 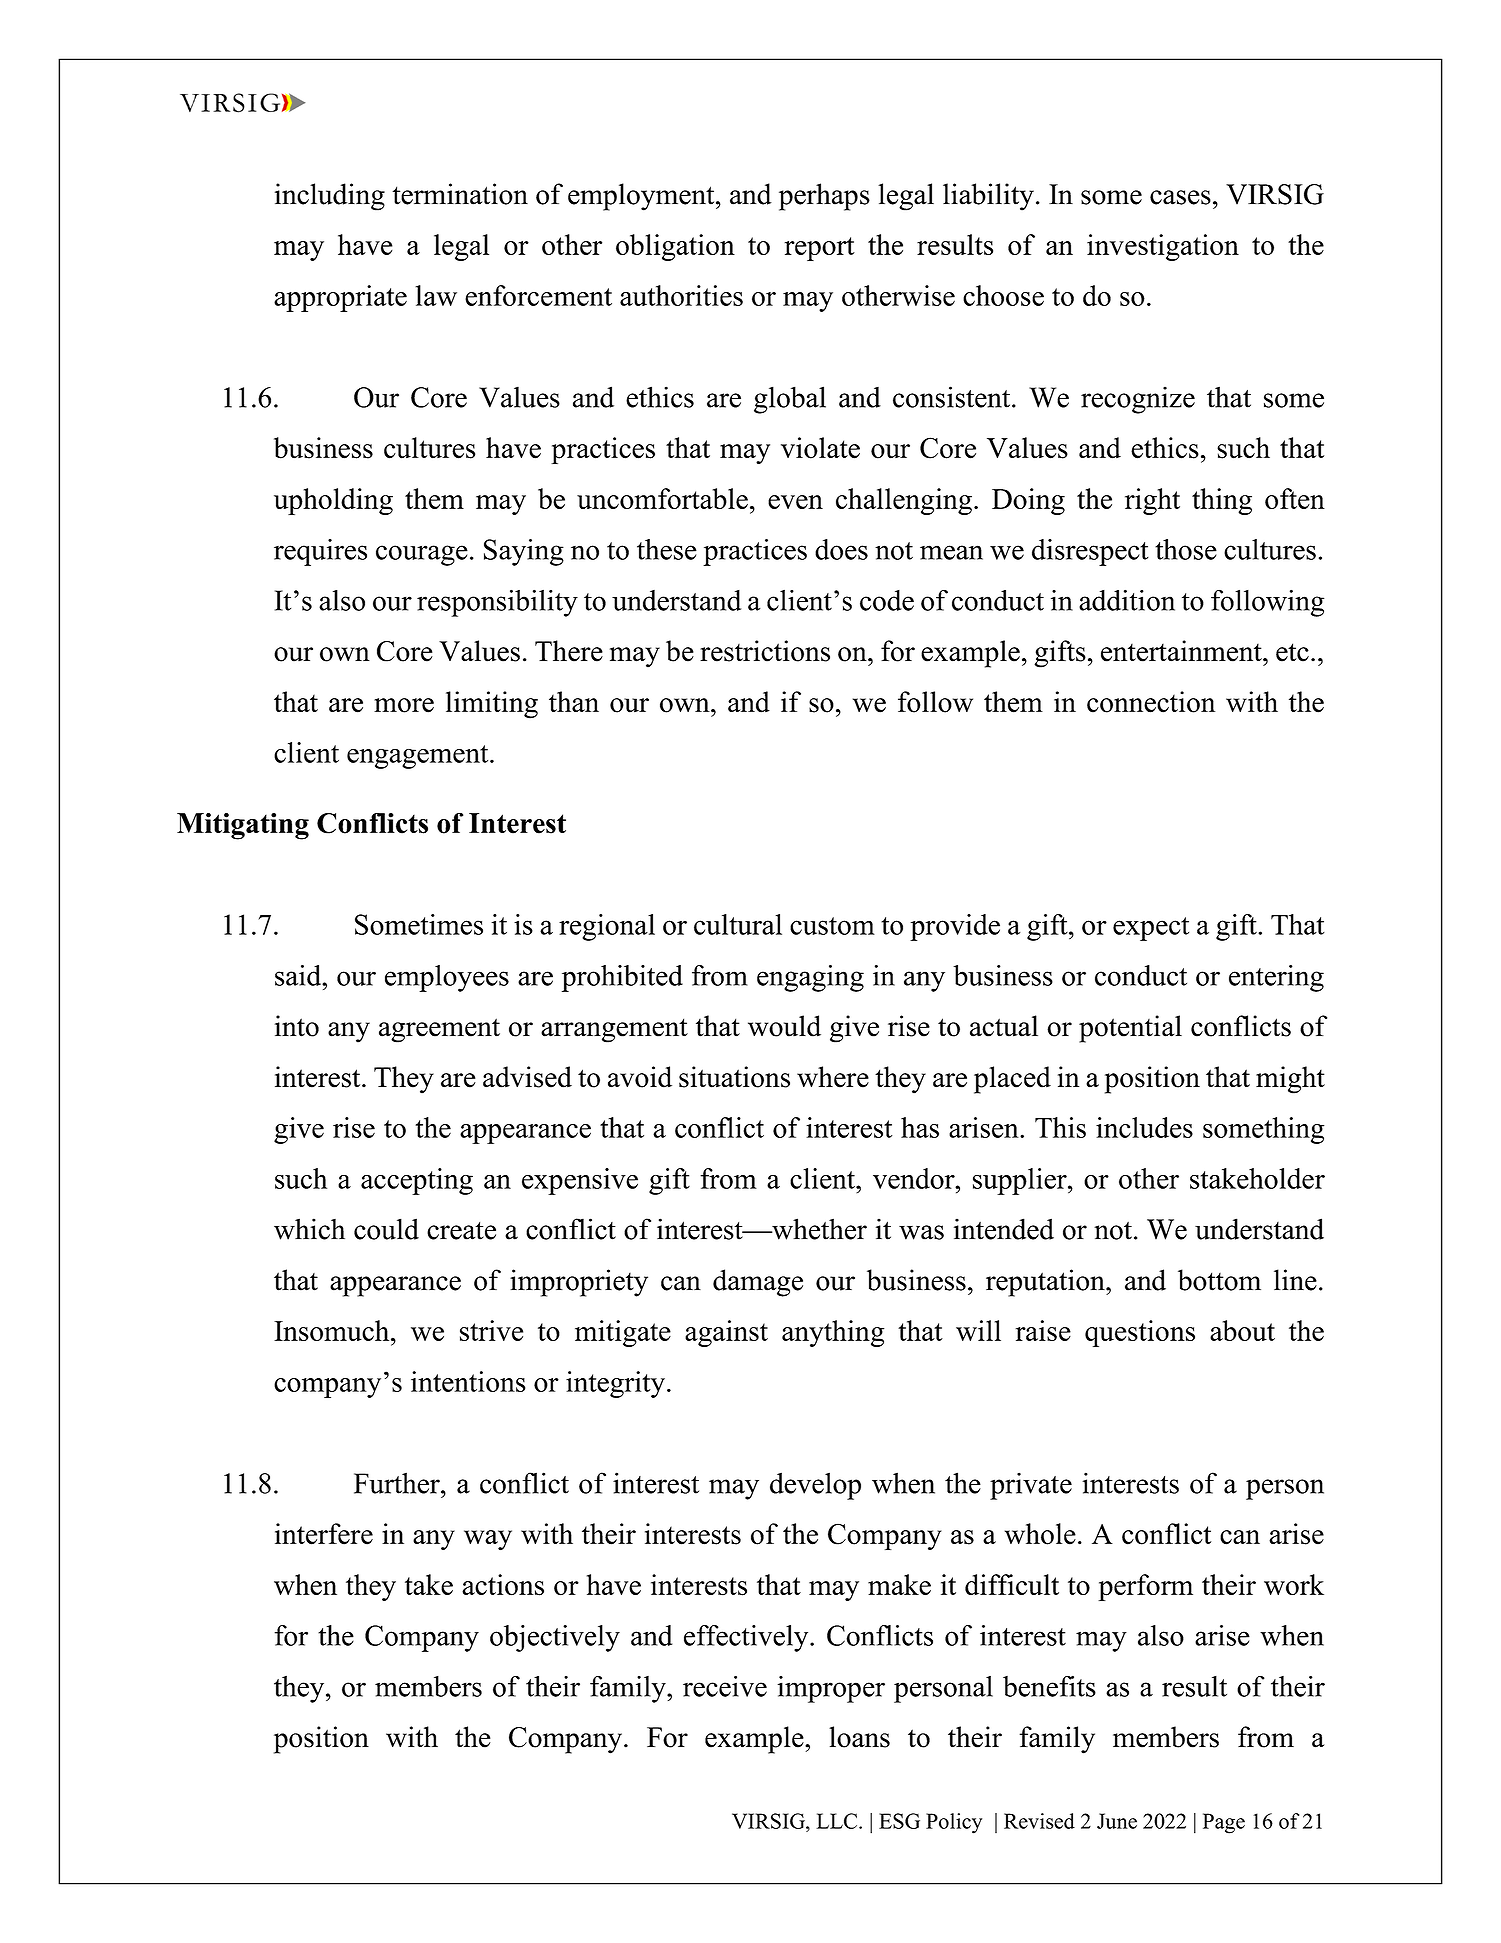 I want to click on report, so click(x=820, y=249).
